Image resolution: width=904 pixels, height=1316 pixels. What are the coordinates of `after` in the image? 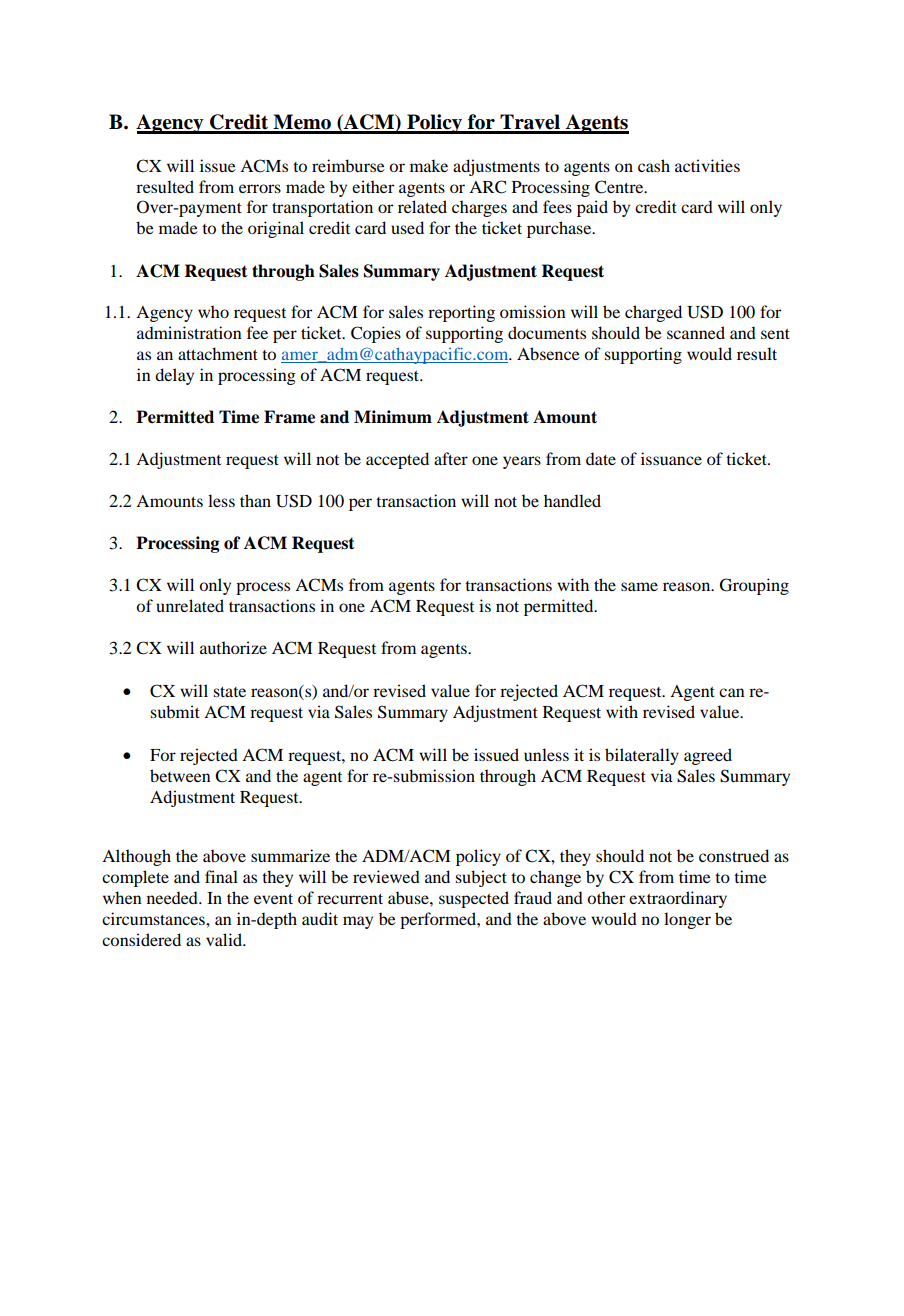 It's located at (451, 458).
